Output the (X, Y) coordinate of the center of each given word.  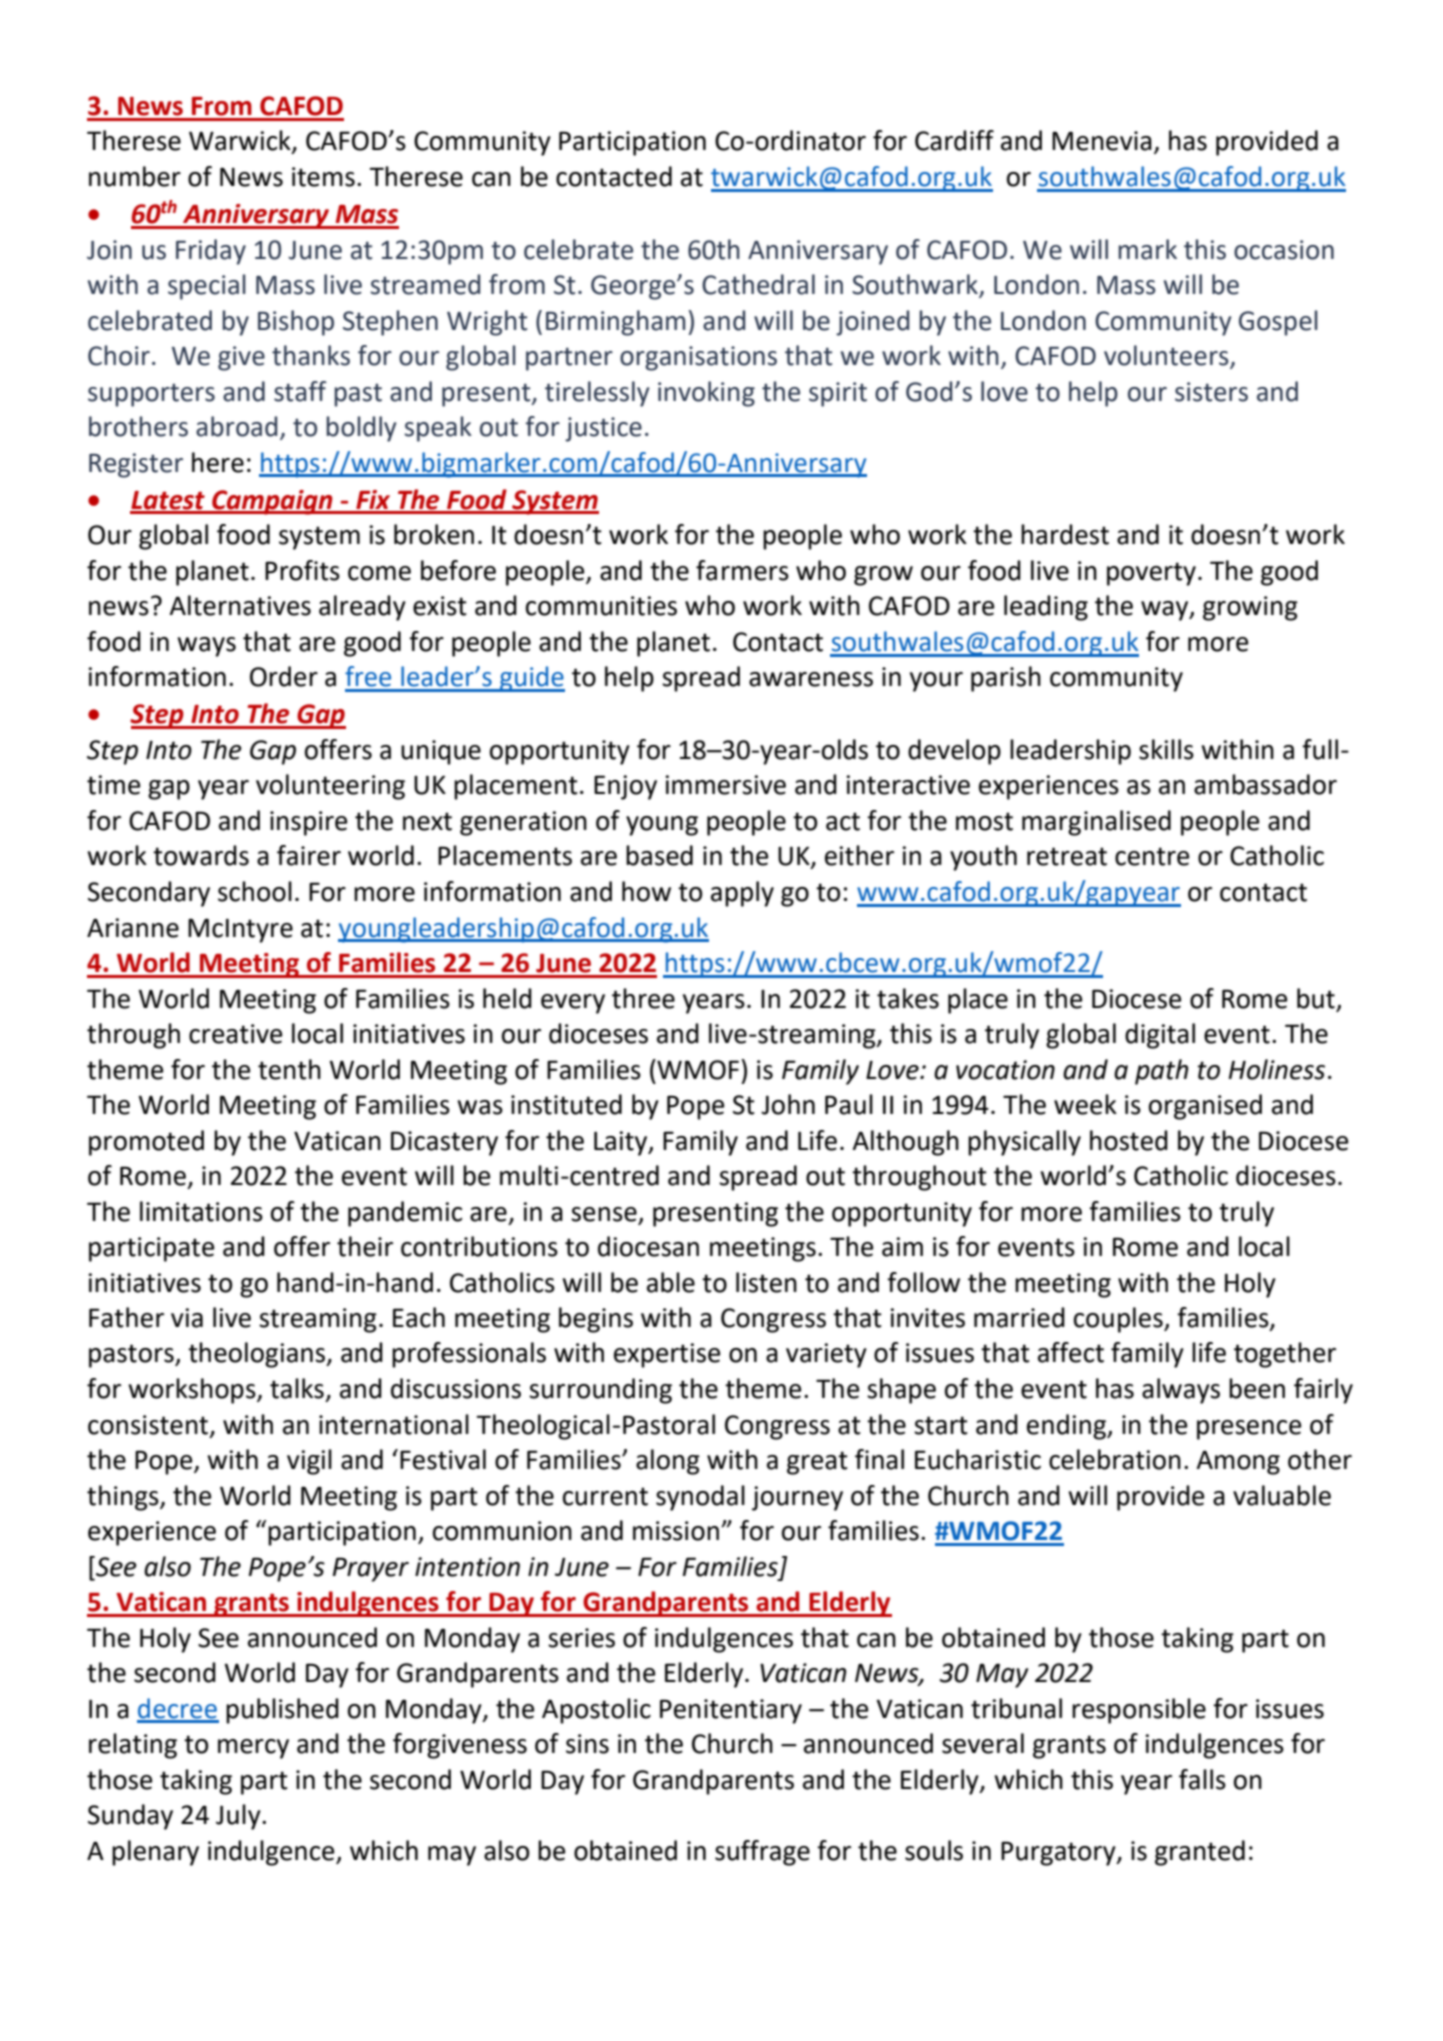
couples (1119, 1320)
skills (1166, 749)
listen (766, 1282)
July (239, 1817)
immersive (725, 785)
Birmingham (615, 323)
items (323, 177)
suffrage (762, 1853)
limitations (201, 1211)
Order (284, 676)
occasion (1284, 250)
